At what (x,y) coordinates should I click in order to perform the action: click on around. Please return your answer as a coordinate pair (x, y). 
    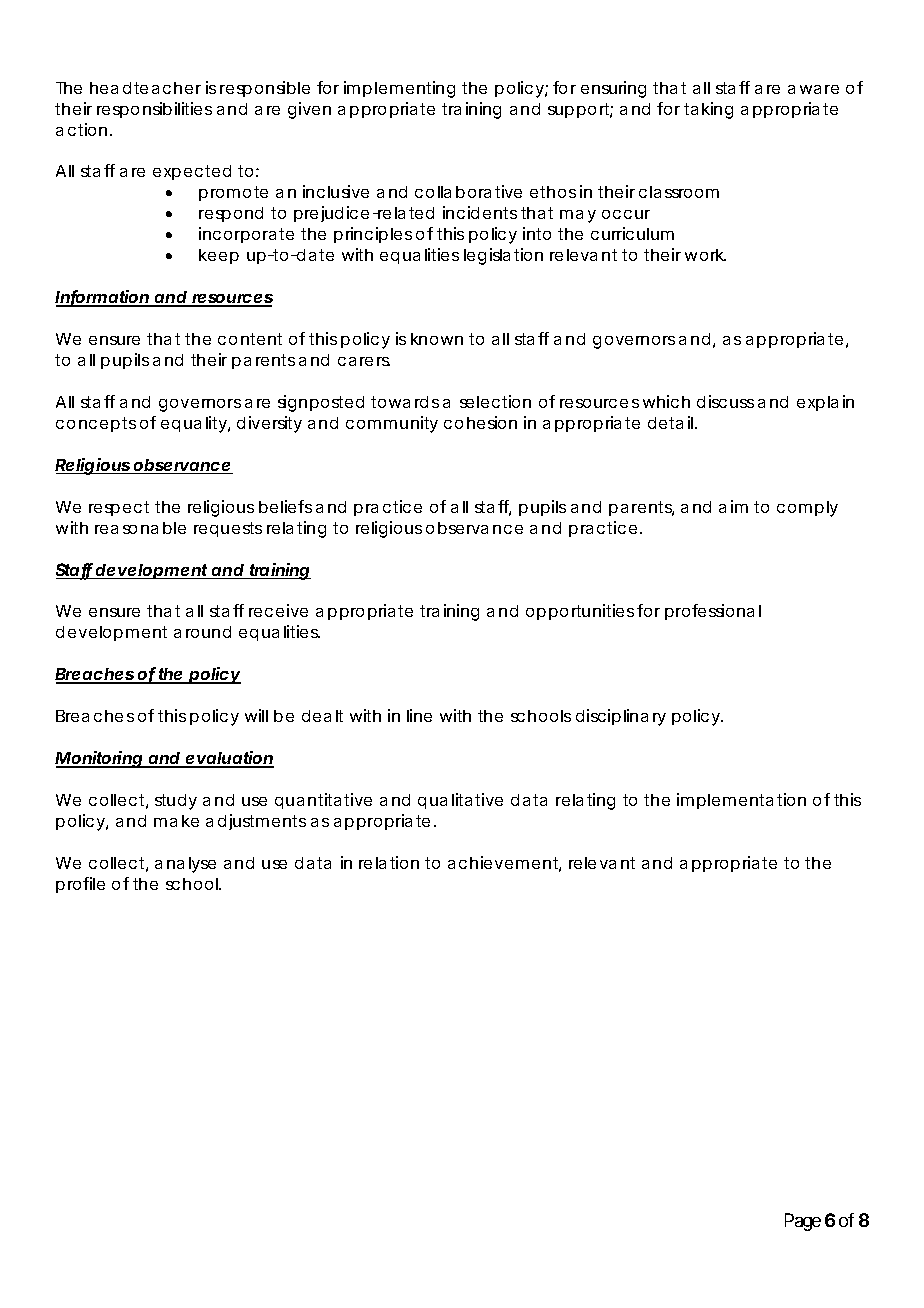
    Looking at the image, I should click on (202, 632).
